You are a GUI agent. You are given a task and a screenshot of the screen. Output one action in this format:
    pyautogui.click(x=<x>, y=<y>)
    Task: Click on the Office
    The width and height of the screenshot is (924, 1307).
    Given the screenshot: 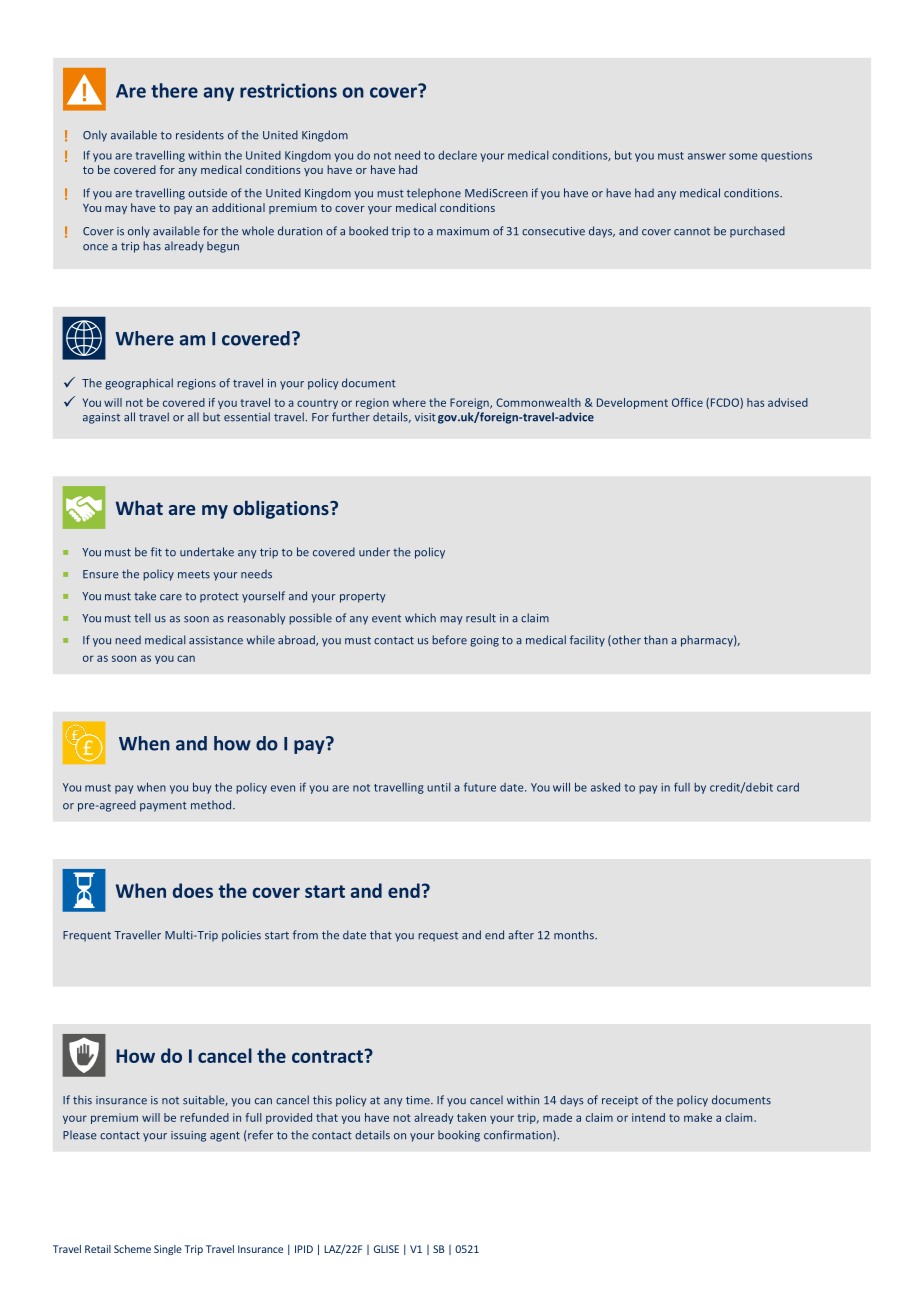 What is the action you would take?
    pyautogui.click(x=687, y=402)
